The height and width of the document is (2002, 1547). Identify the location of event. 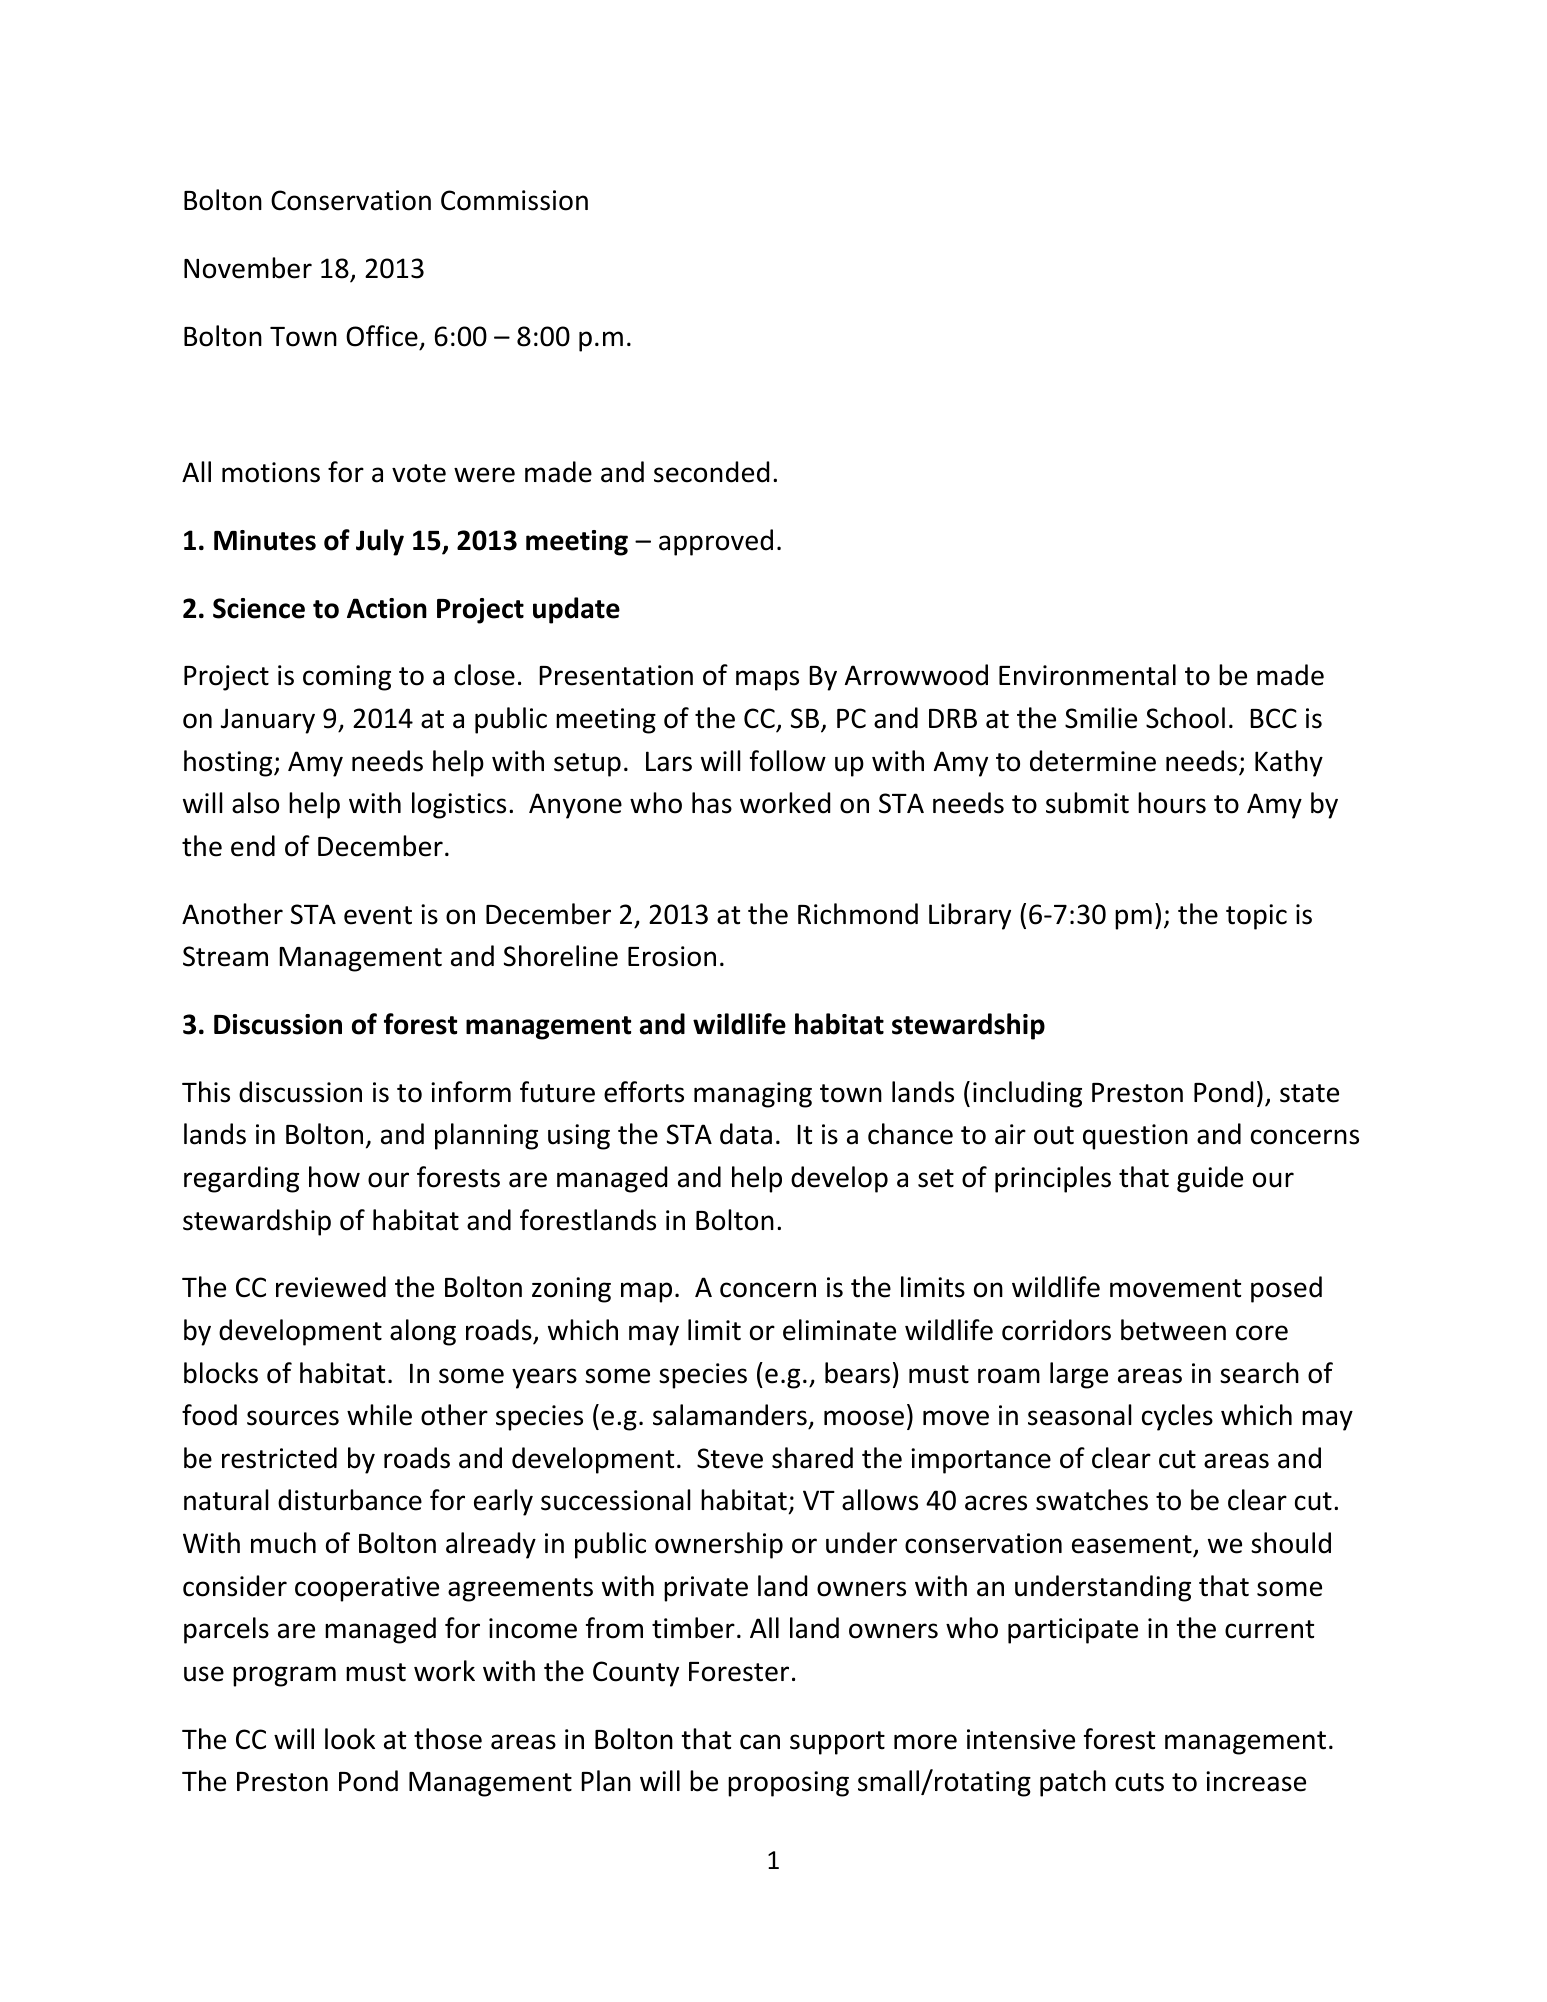
(378, 915).
